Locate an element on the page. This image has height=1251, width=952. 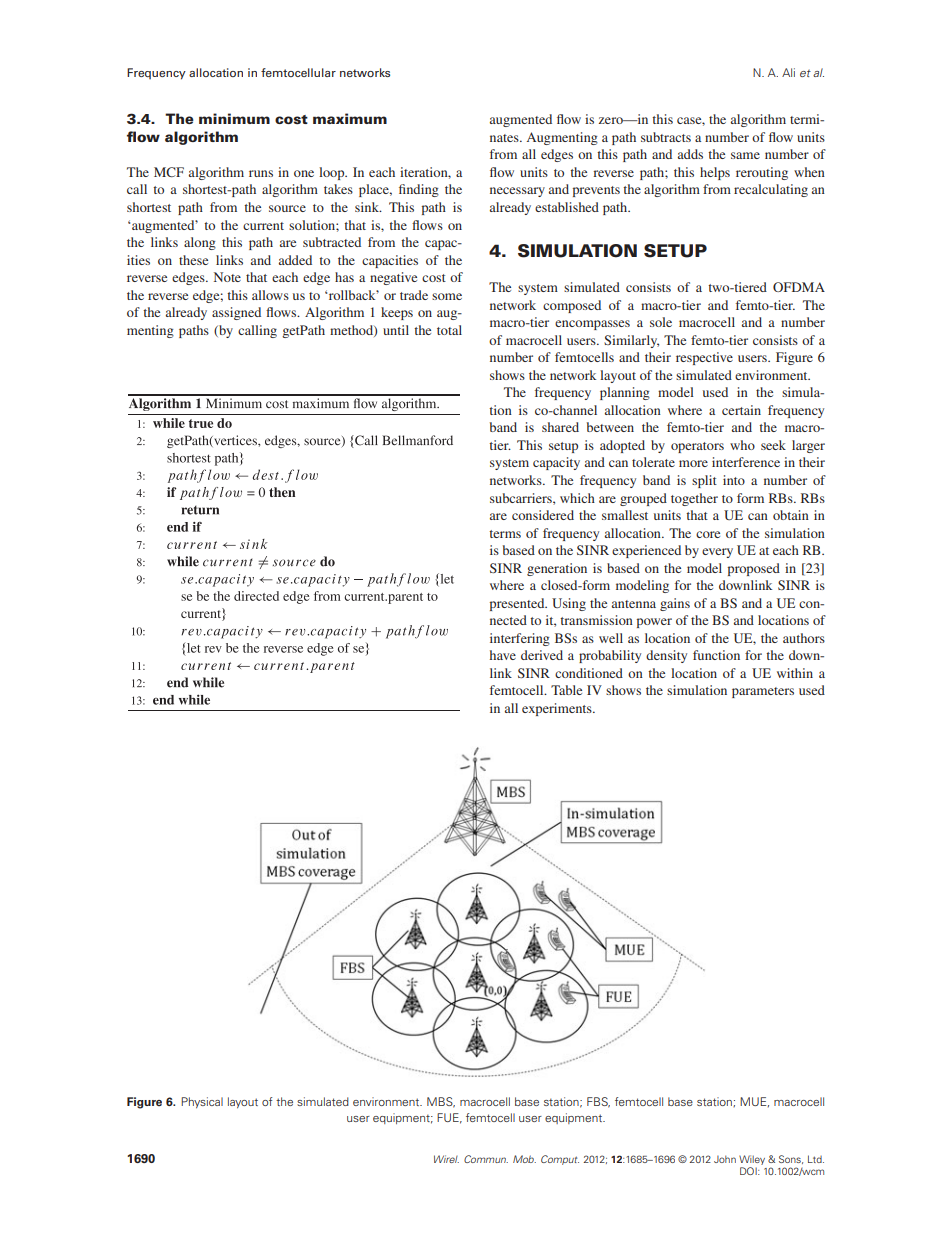
necessary is located at coordinates (517, 192).
